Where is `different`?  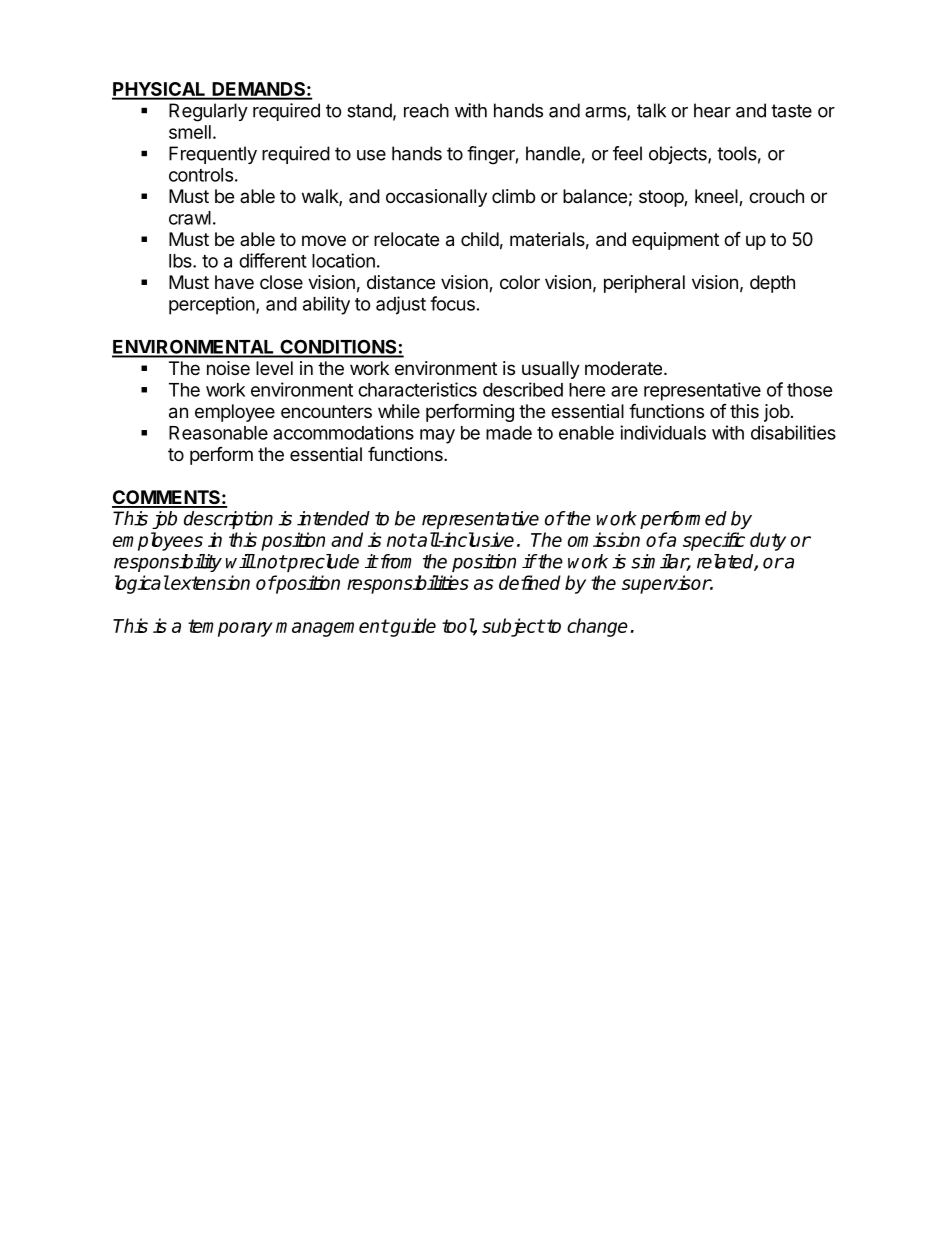 different is located at coordinates (273, 260).
